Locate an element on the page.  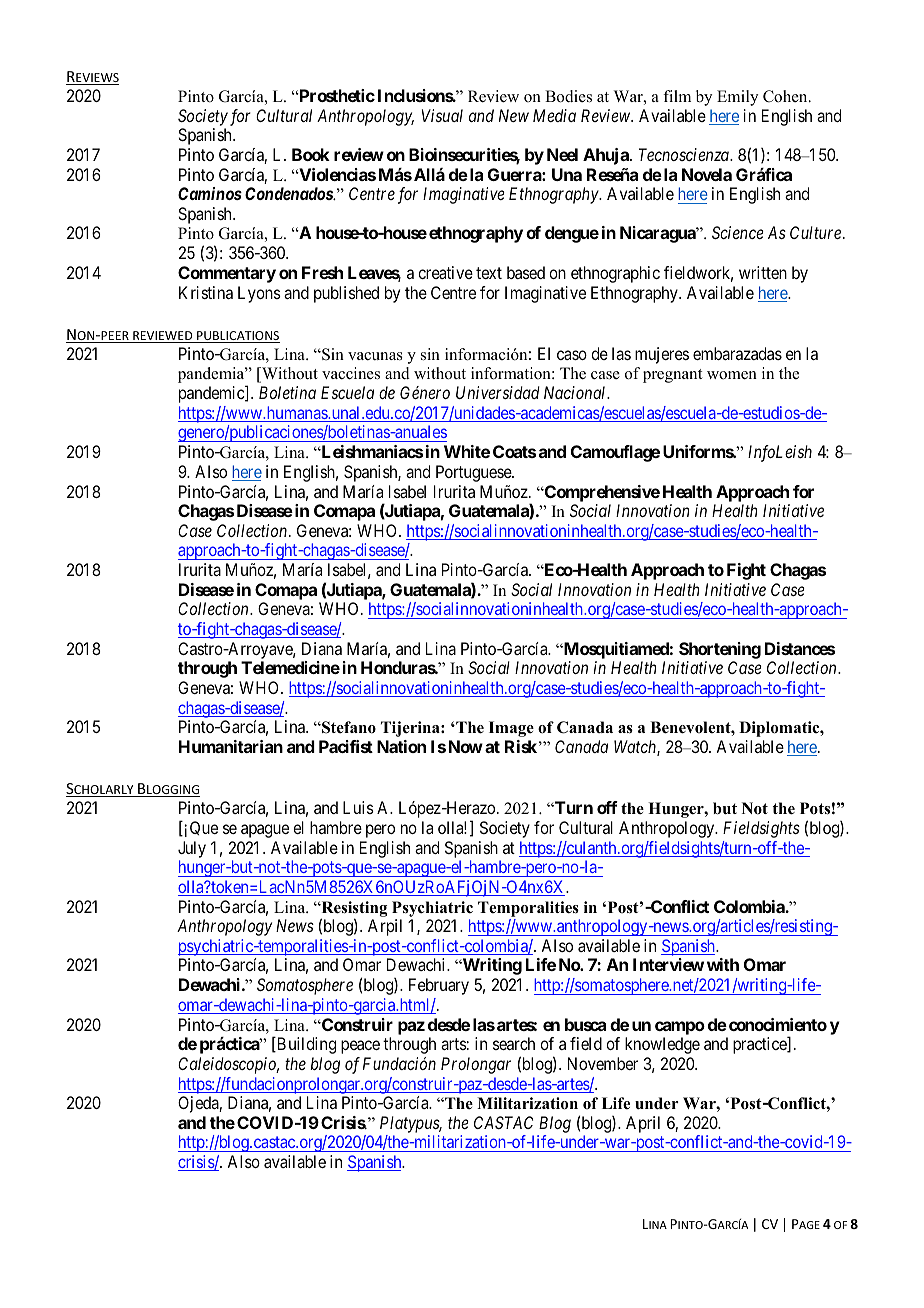
Media is located at coordinates (554, 115).
